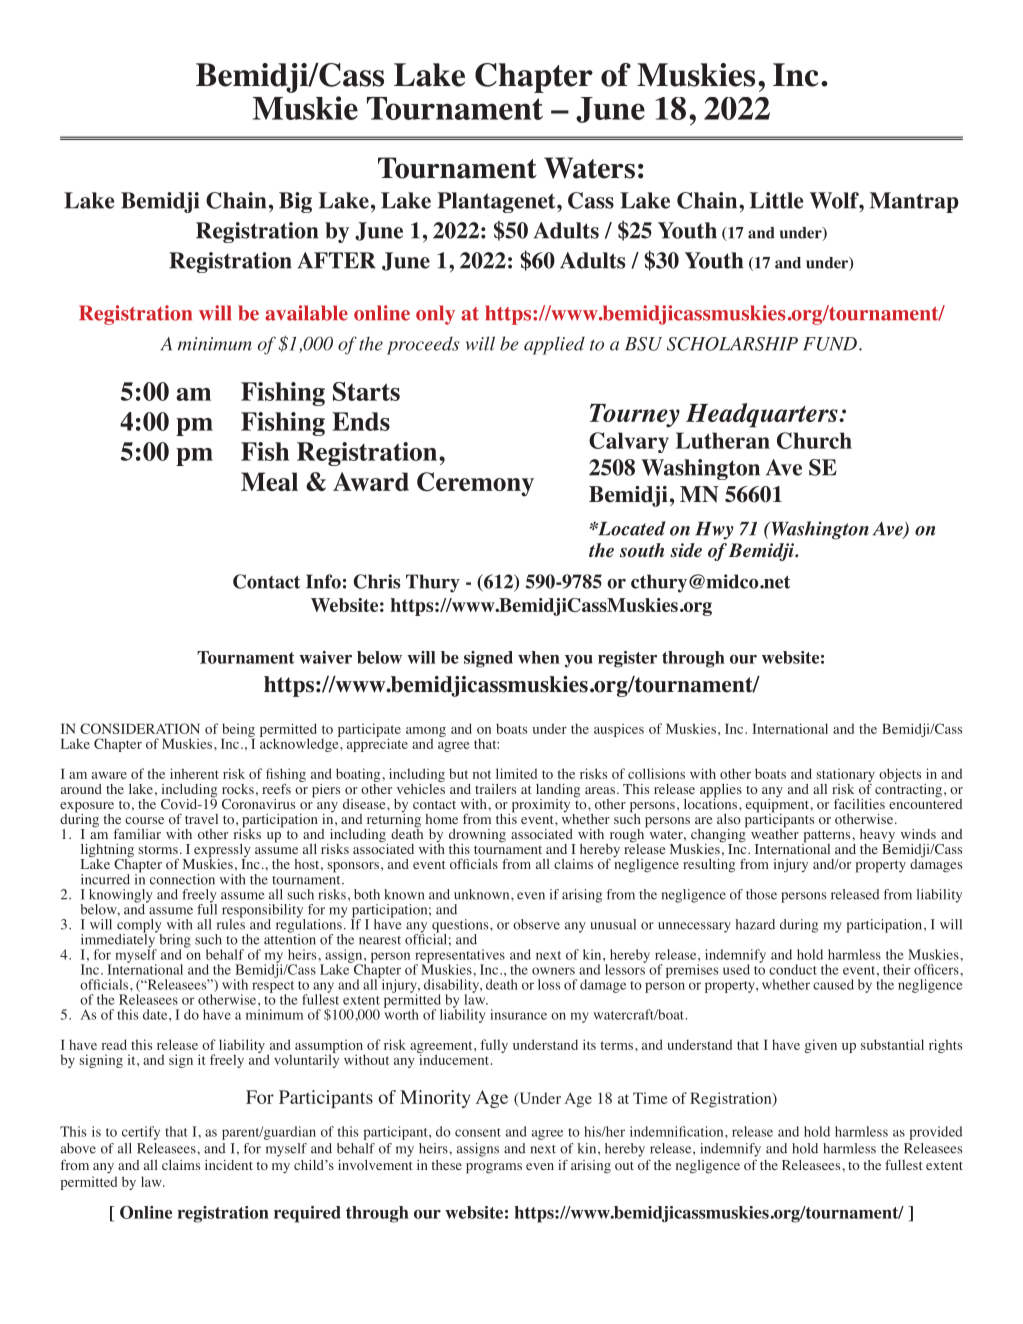  I want to click on stationary, so click(845, 776).
